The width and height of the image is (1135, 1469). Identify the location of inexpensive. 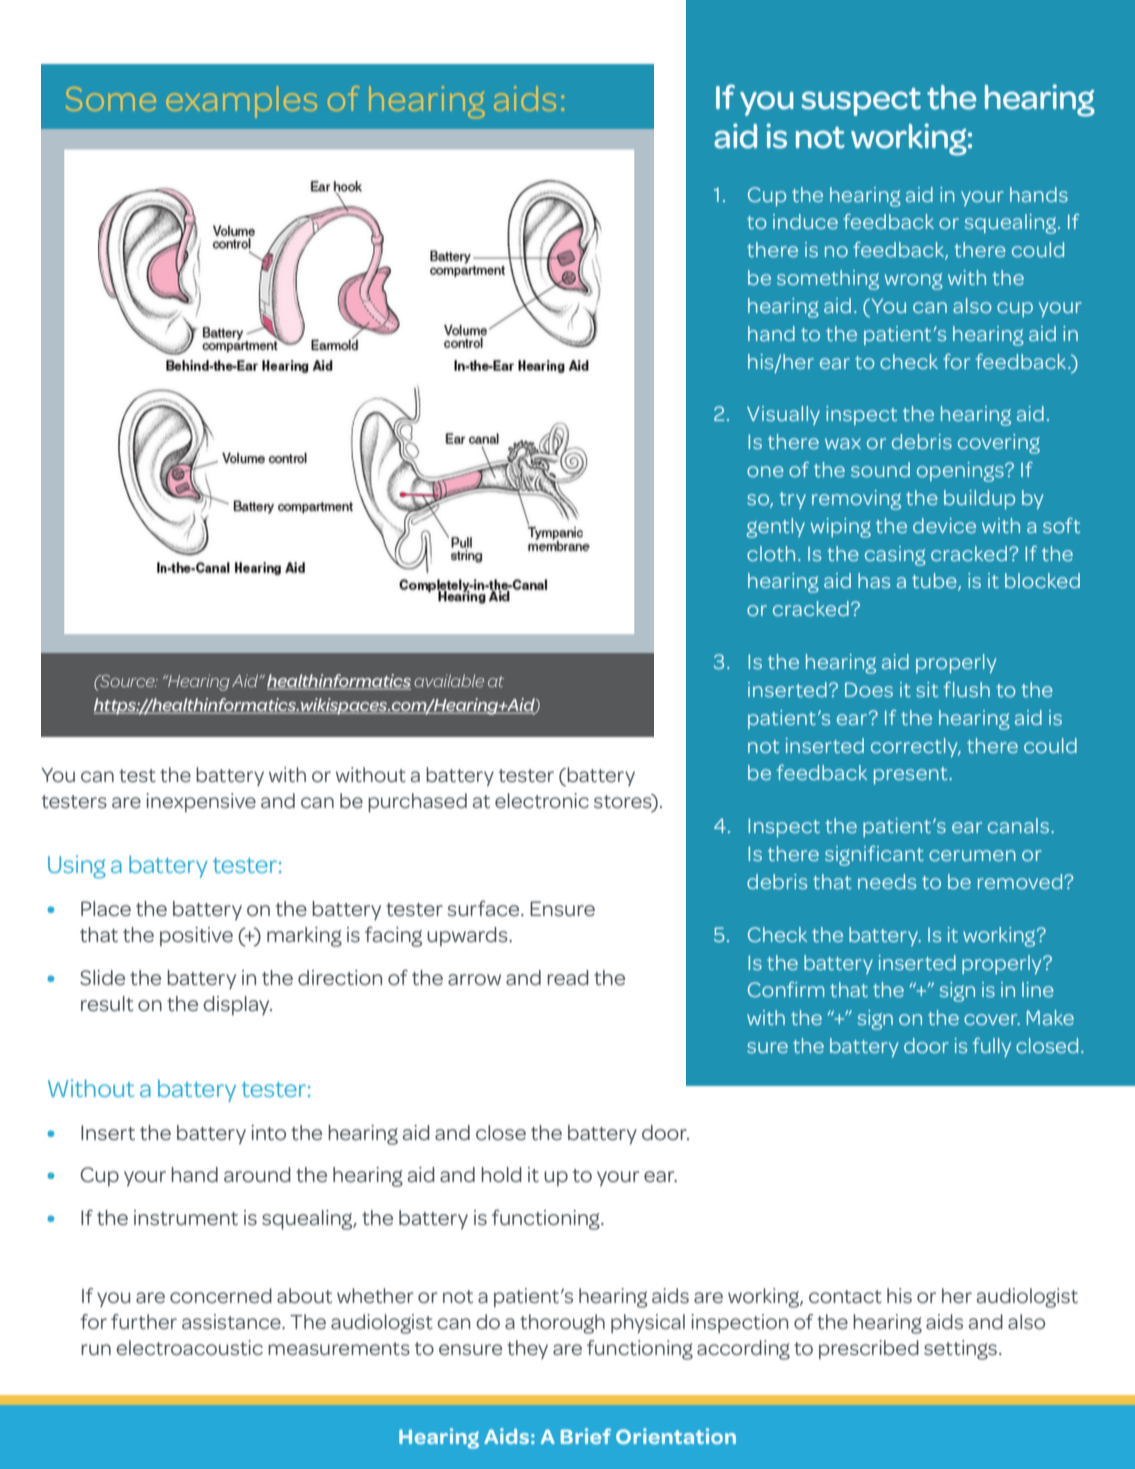
(201, 802).
